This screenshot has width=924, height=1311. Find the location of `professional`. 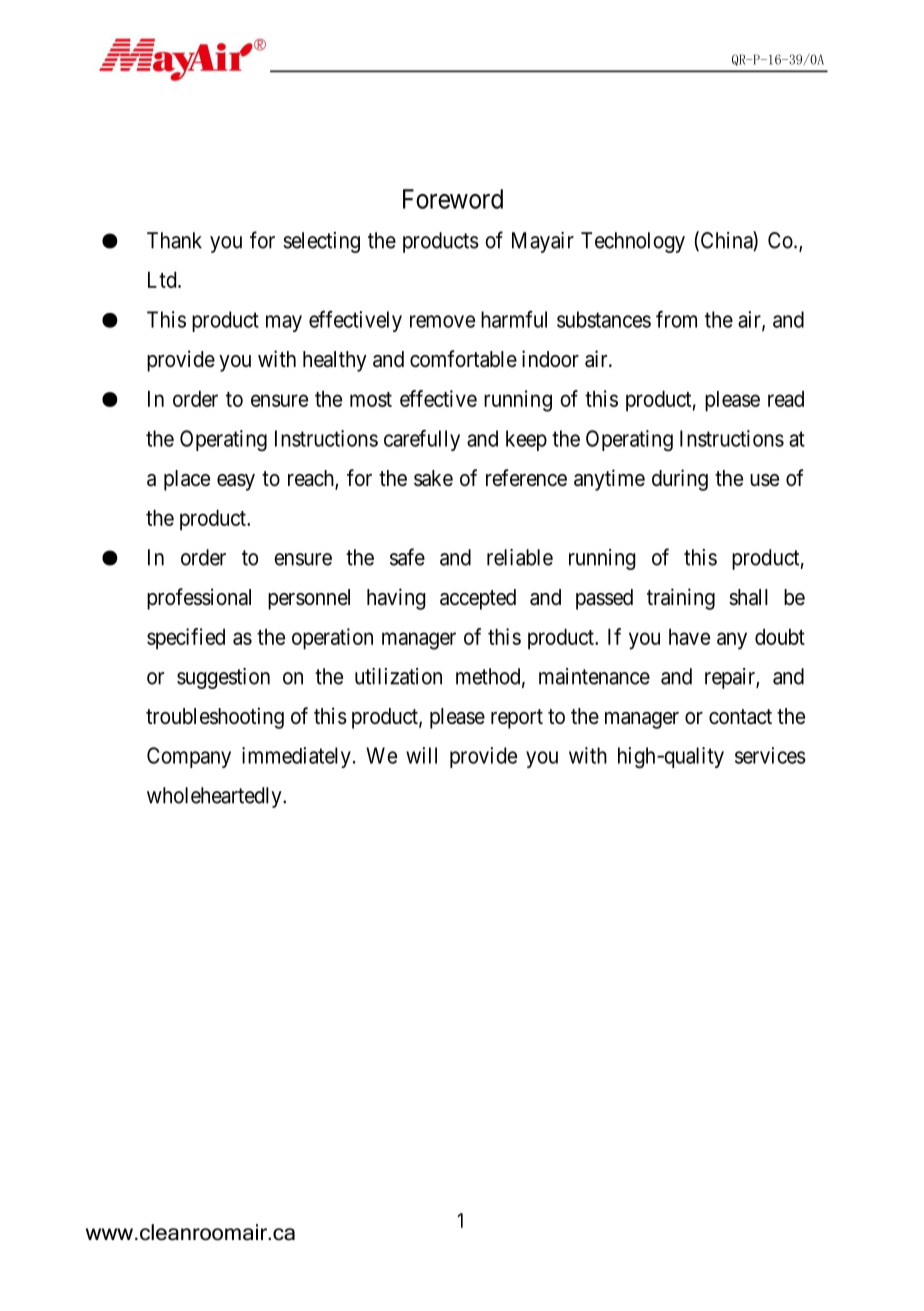

professional is located at coordinates (199, 599).
